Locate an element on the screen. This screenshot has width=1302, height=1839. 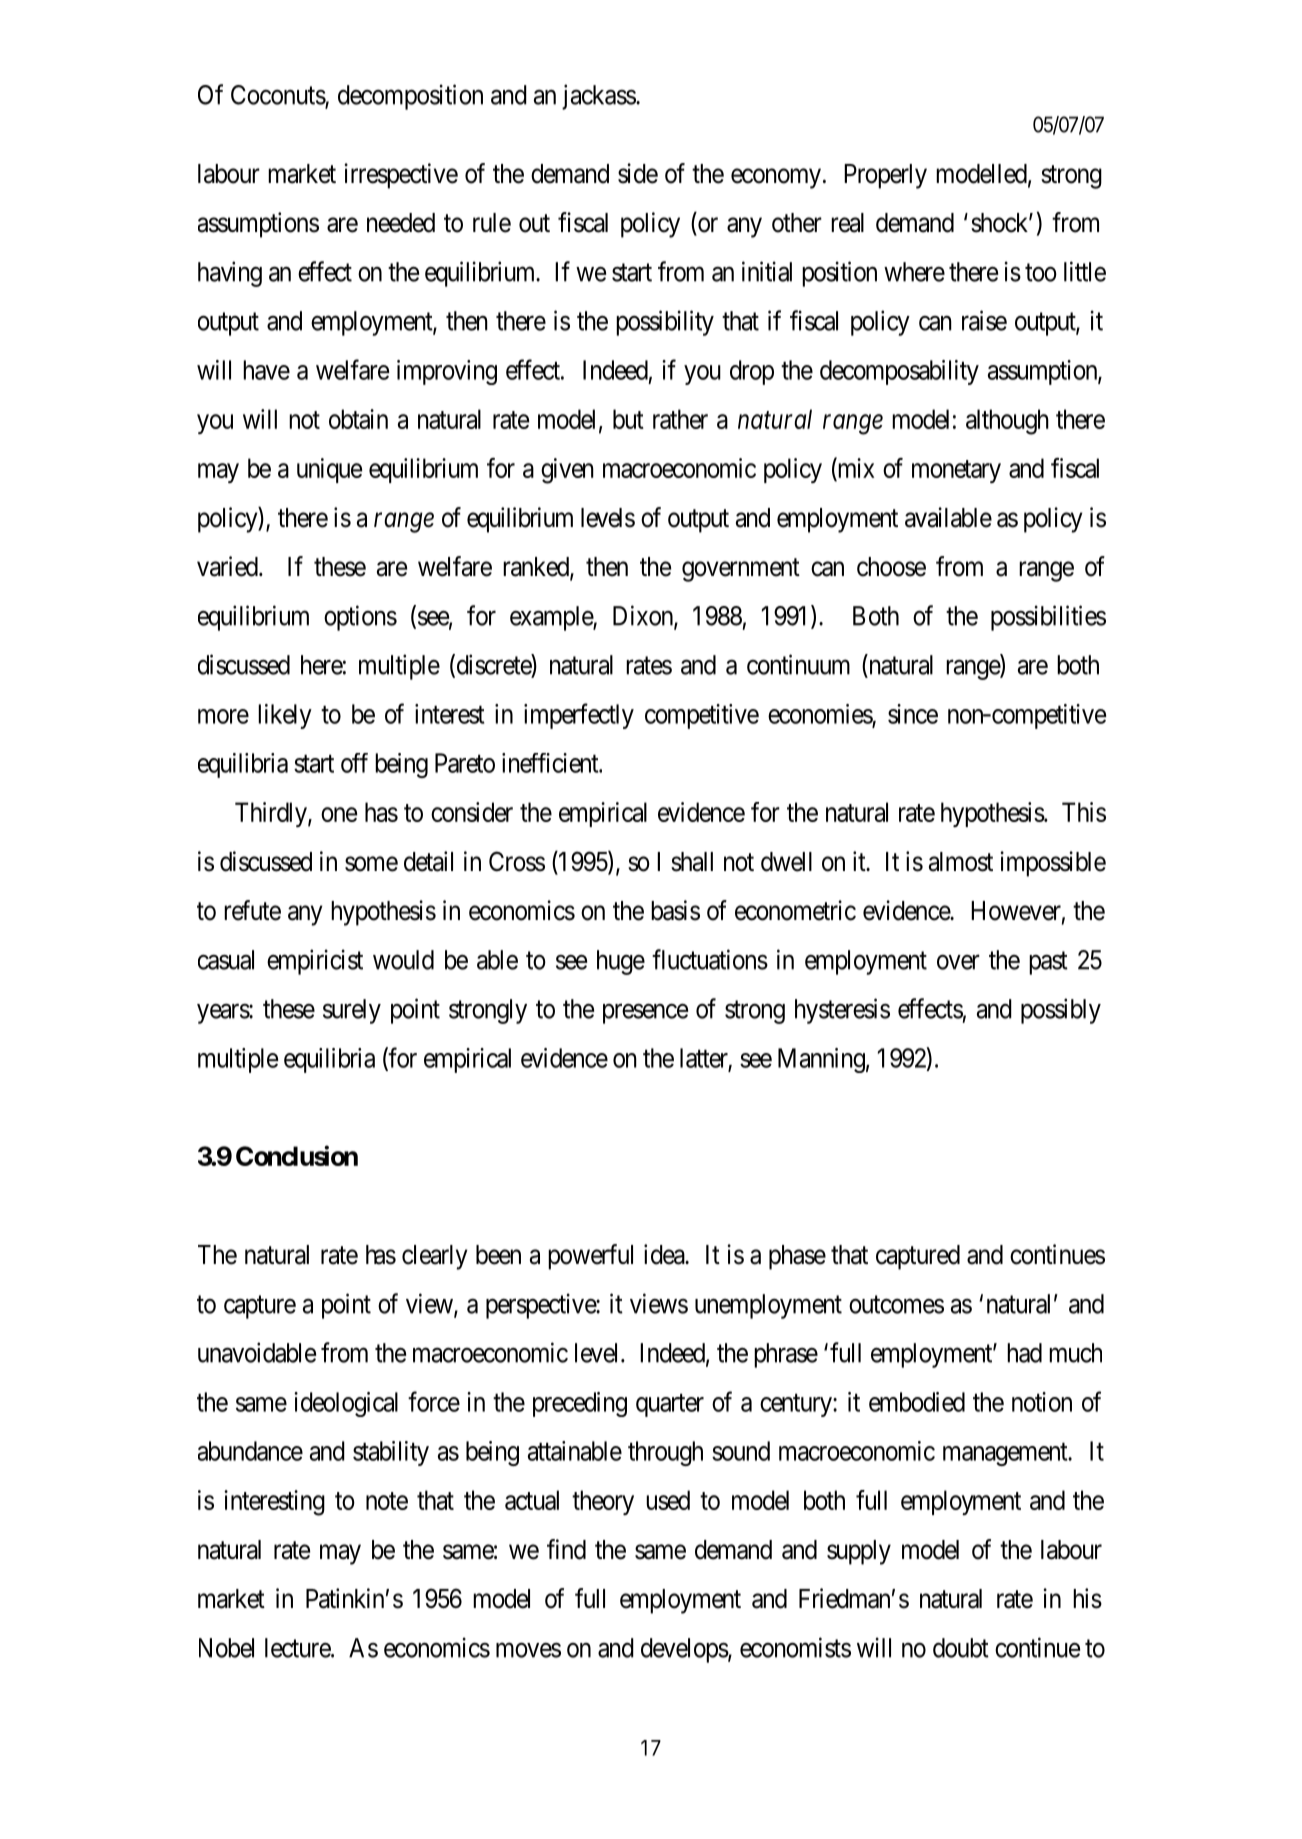
Conclusion is located at coordinates (297, 1155).
